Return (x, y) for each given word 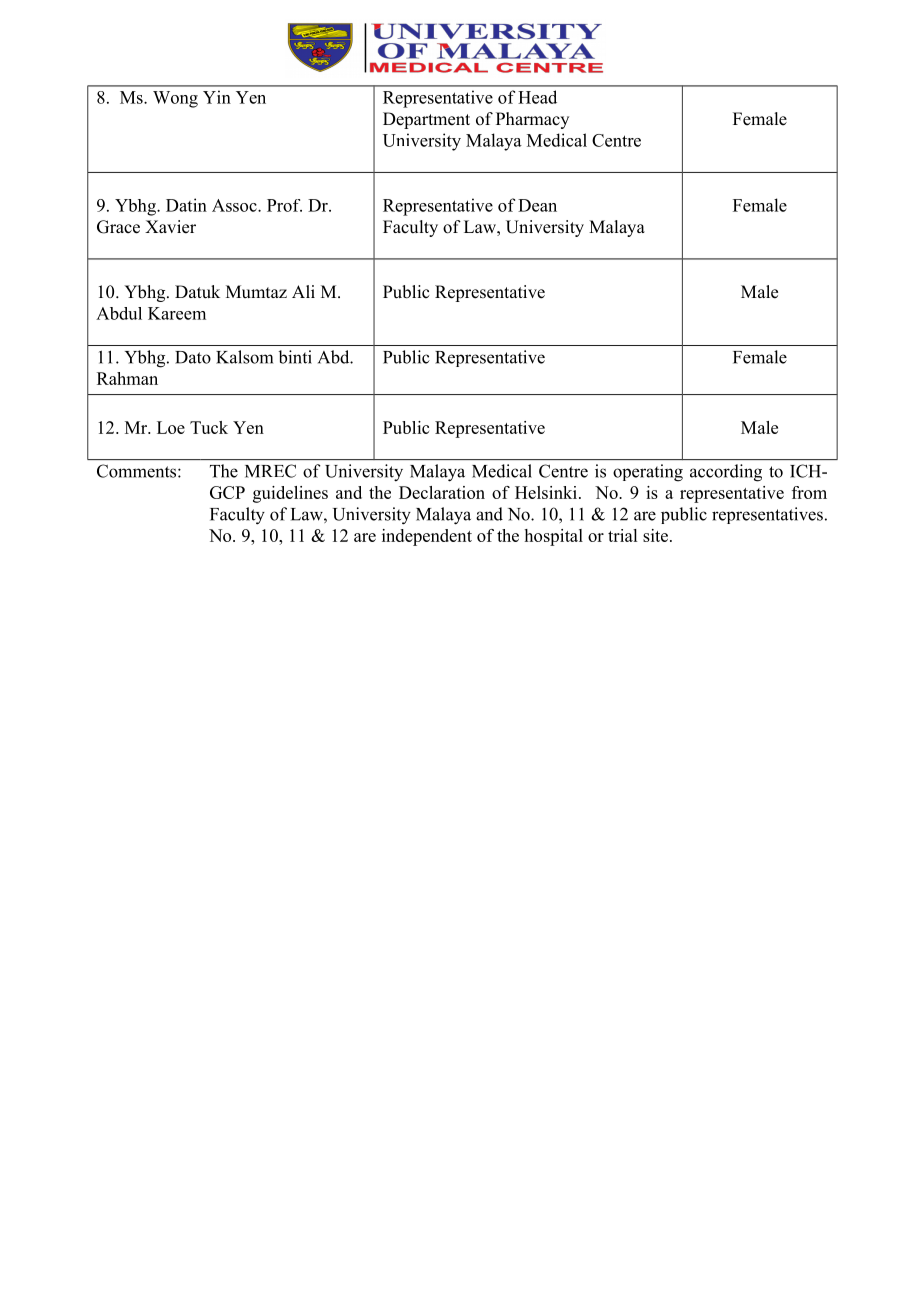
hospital (554, 537)
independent (427, 537)
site (655, 535)
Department (426, 120)
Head (537, 97)
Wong (175, 99)
